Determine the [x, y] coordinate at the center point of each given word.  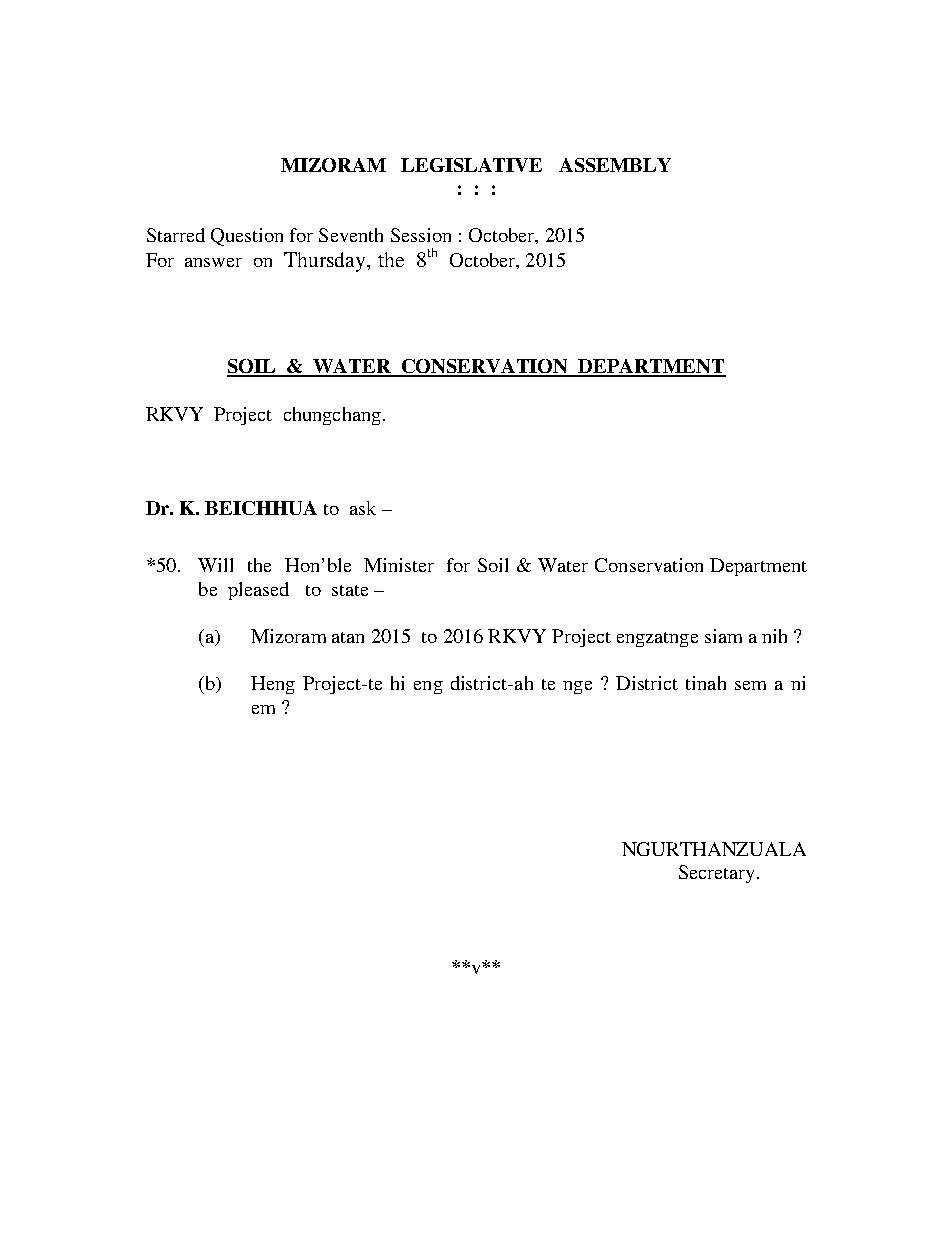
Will [215, 565]
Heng [273, 685]
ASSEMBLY [615, 165]
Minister [399, 565]
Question [247, 237]
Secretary [718, 874]
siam [723, 636]
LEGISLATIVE [471, 165]
